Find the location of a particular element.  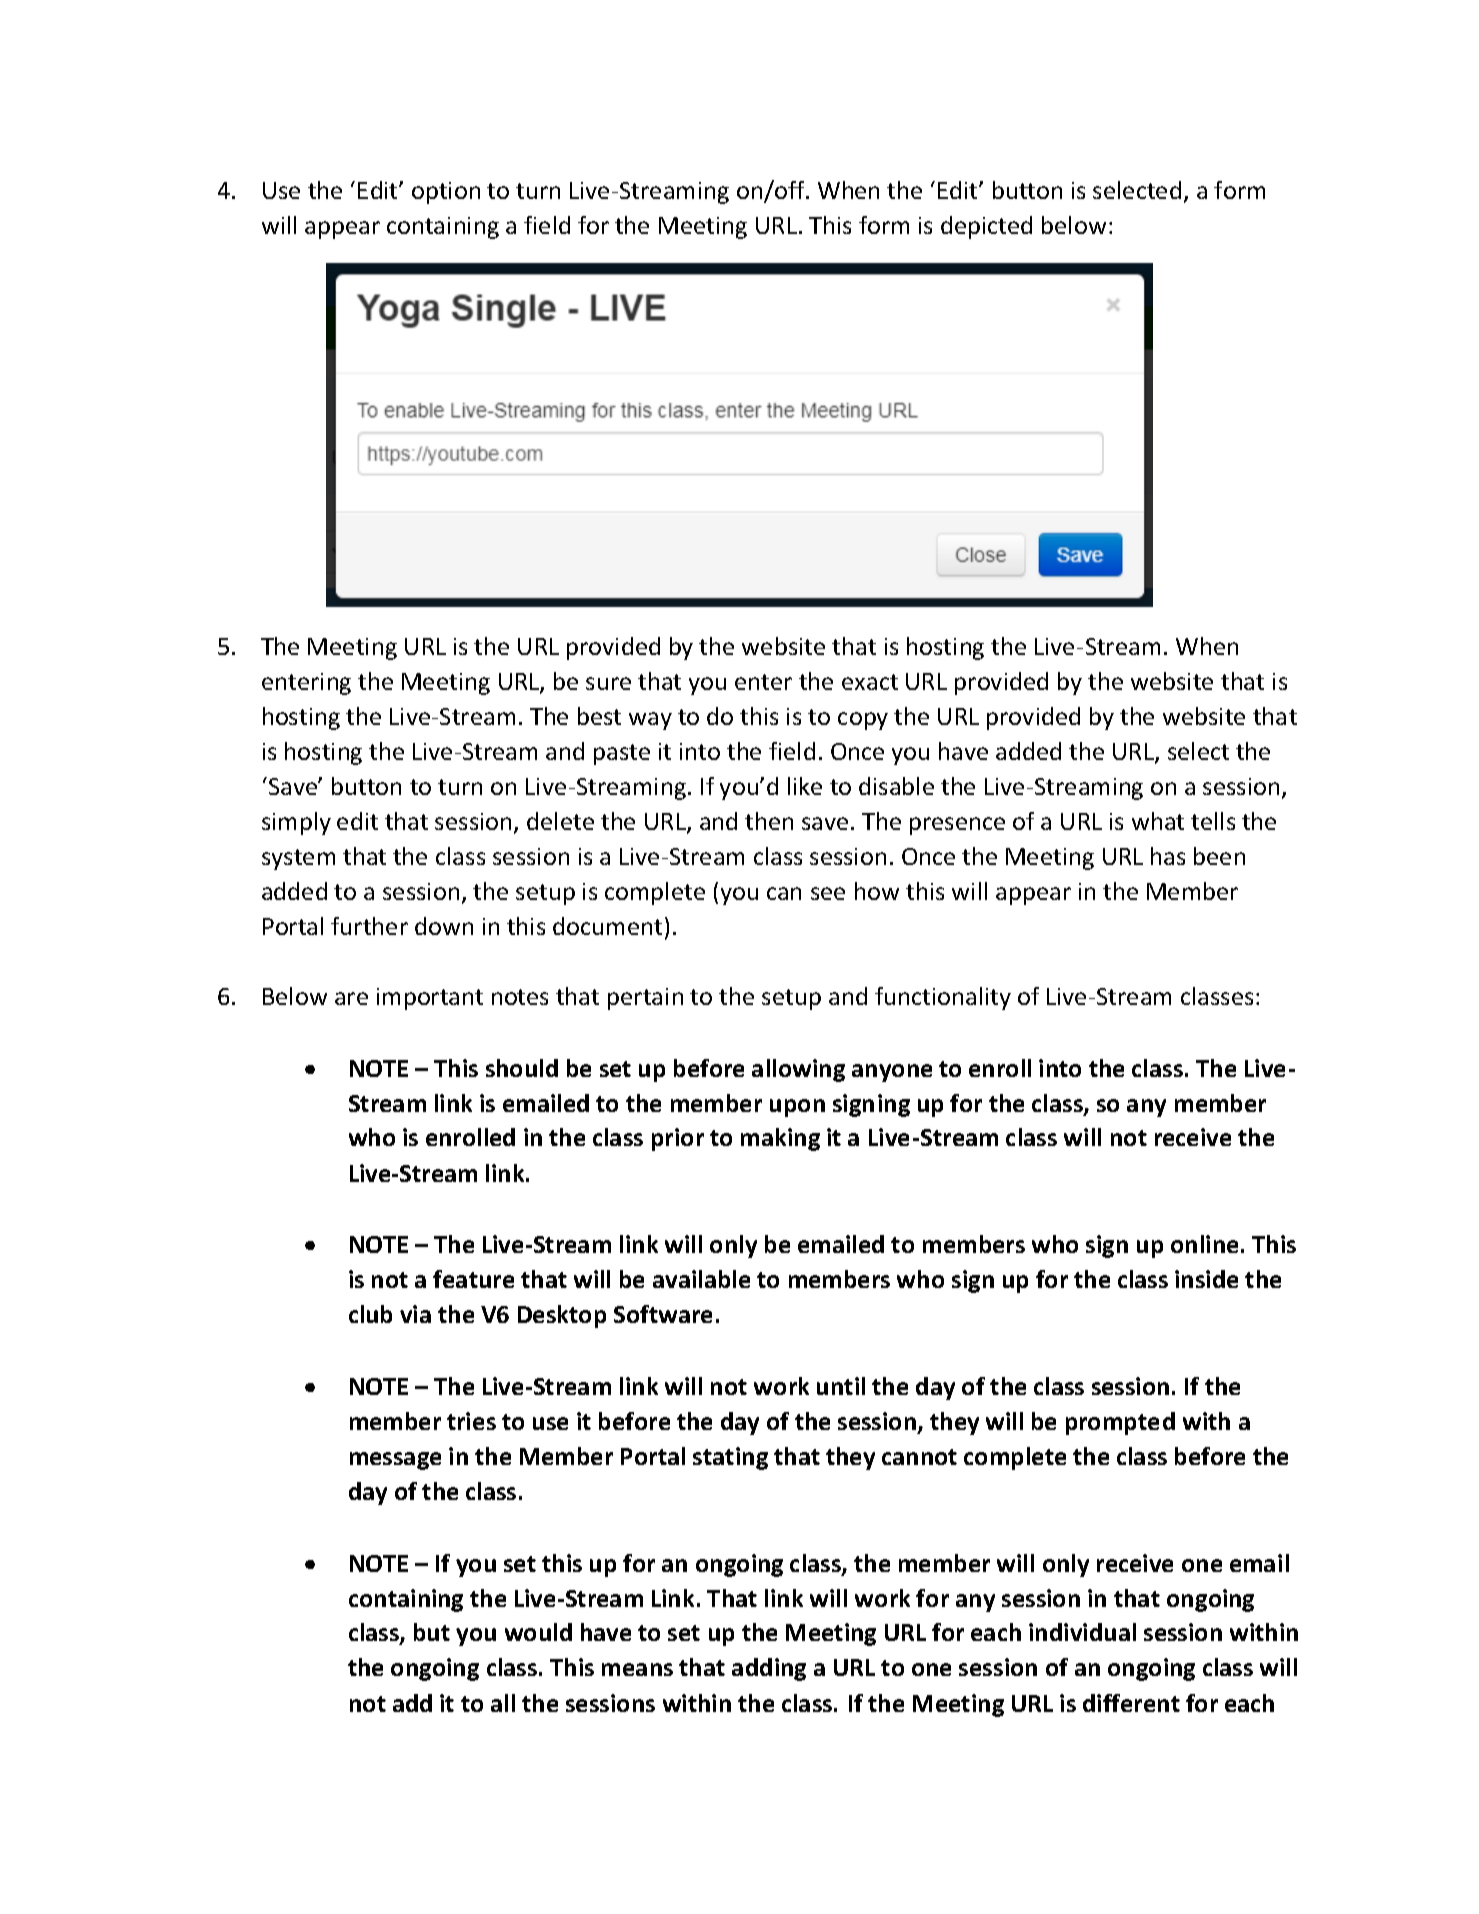

depicted is located at coordinates (986, 227).
